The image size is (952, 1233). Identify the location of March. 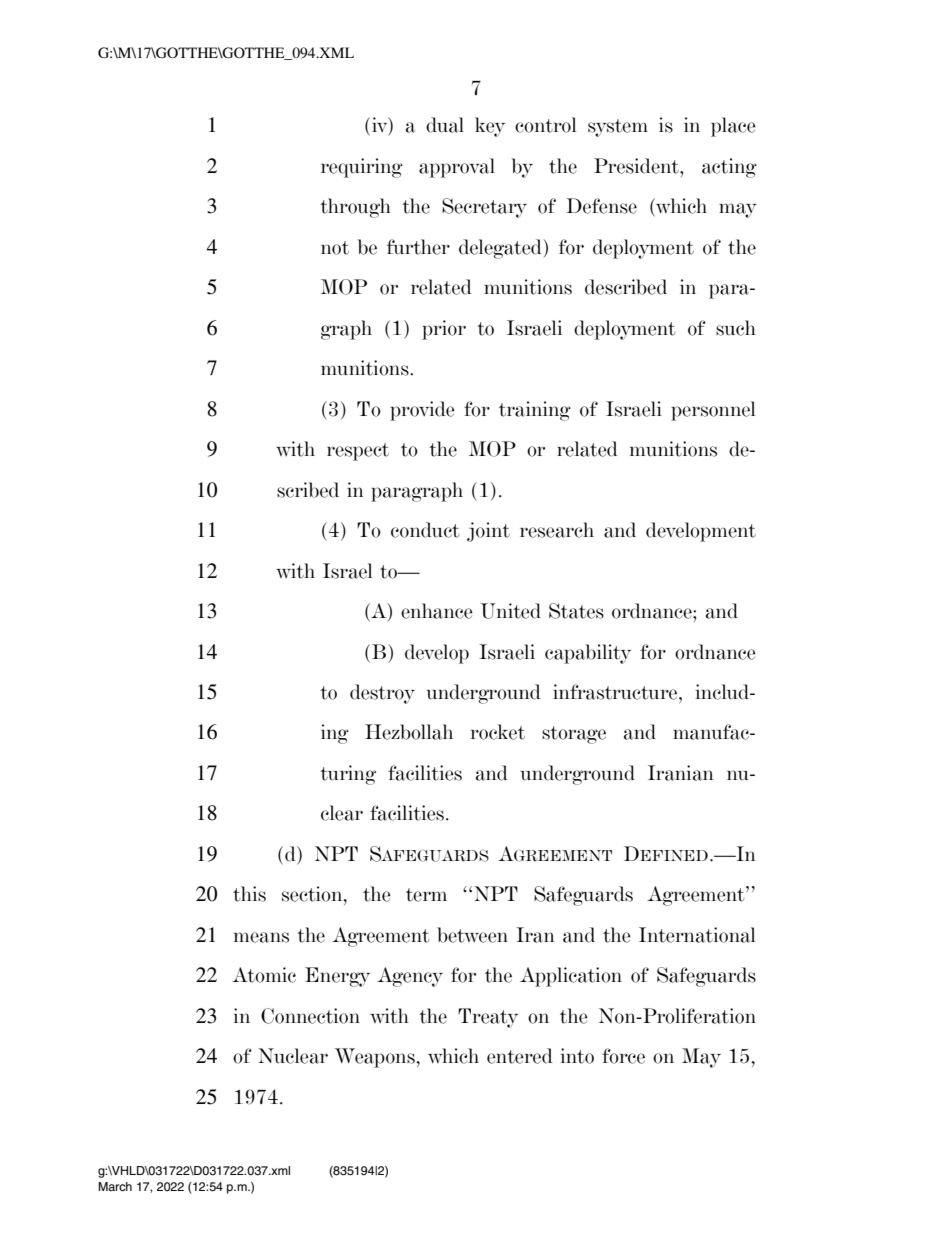
(115, 1186).
